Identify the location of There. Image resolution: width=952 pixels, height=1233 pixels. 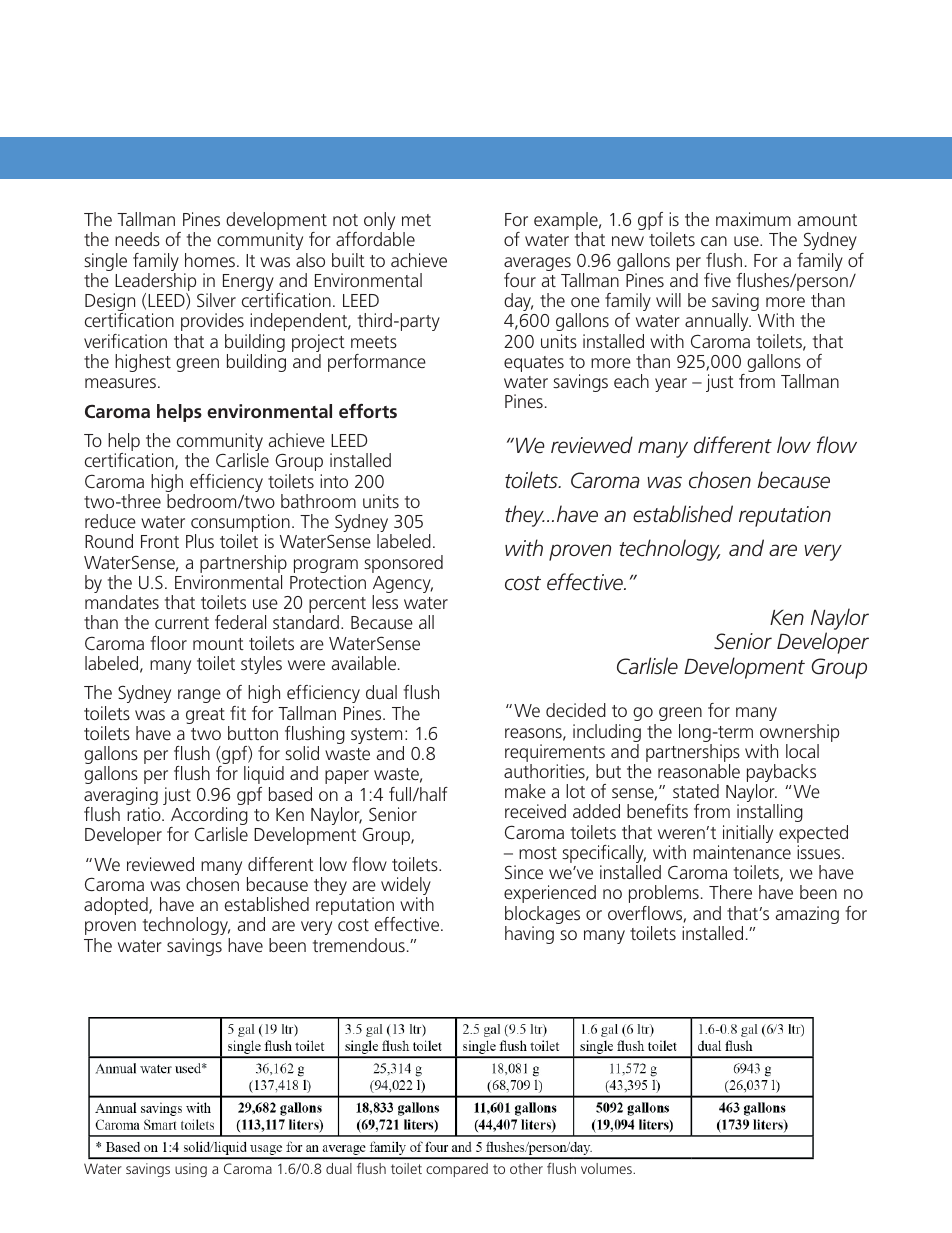
(730, 892).
